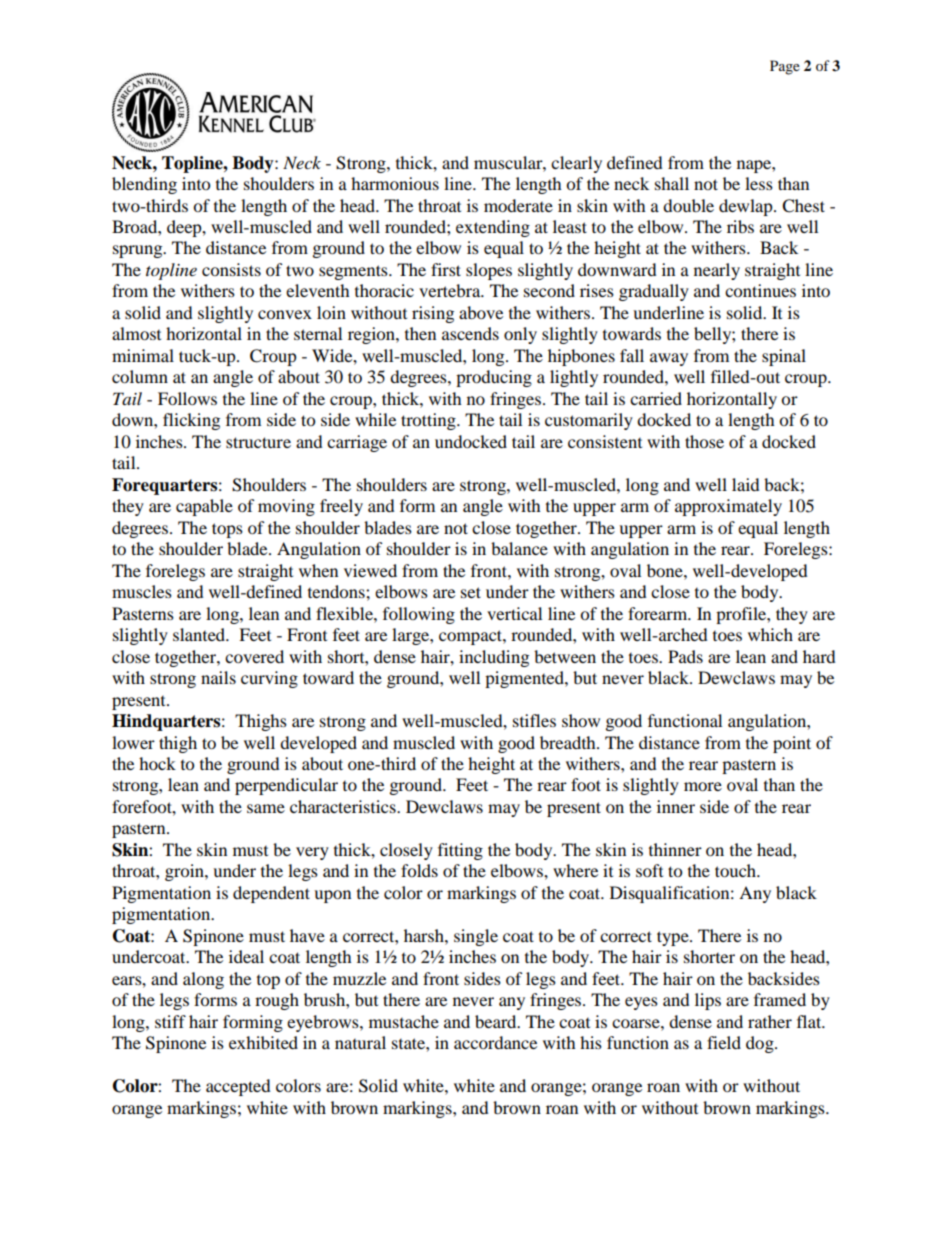 This screenshot has height=1233, width=952. I want to click on accepted, so click(238, 1087).
